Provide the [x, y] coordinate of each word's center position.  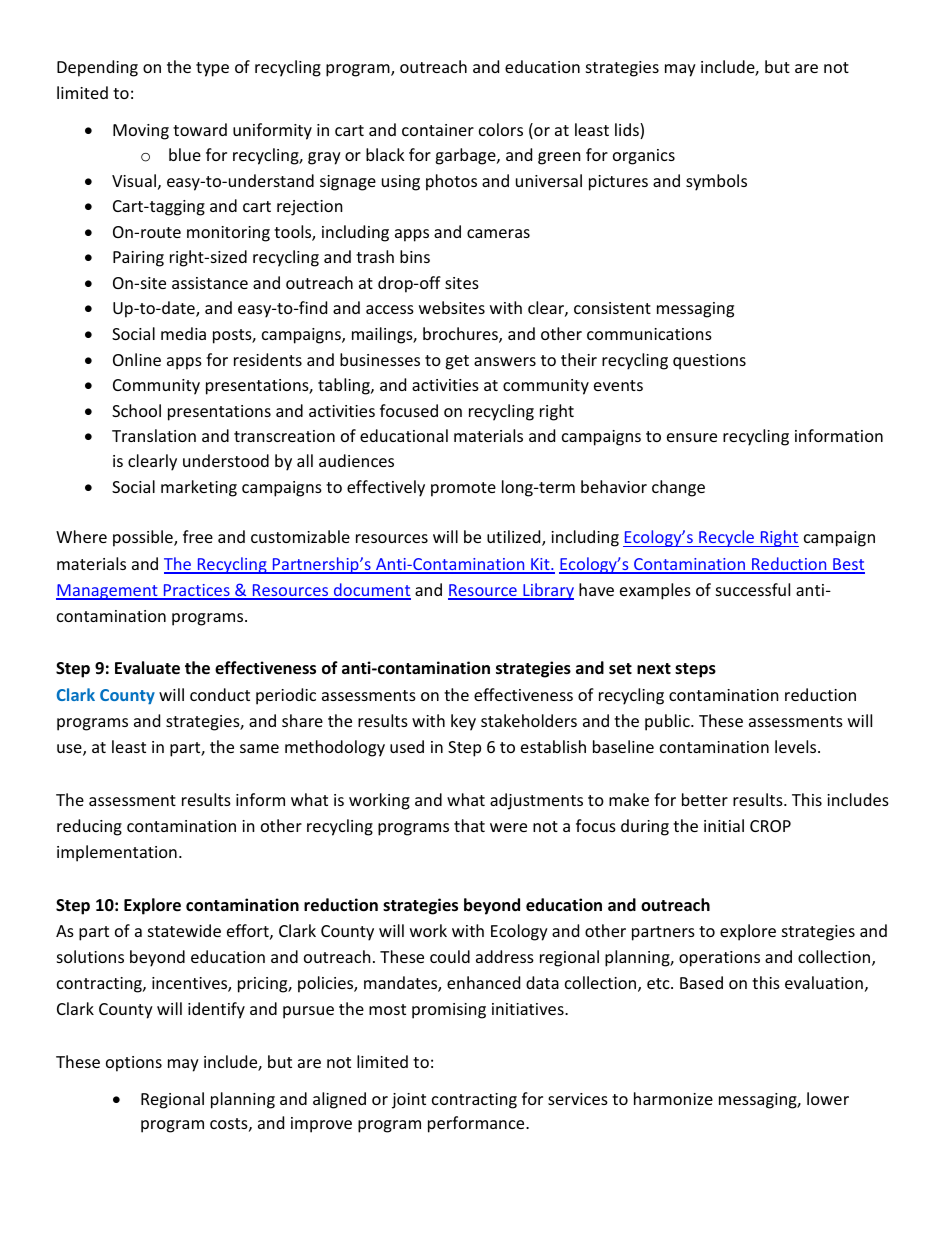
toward [200, 129]
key [463, 722]
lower [828, 1098]
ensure [692, 437]
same [259, 748]
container [438, 130]
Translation [154, 435]
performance [477, 1124]
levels [797, 746]
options [134, 1064]
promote [463, 489]
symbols [716, 182]
